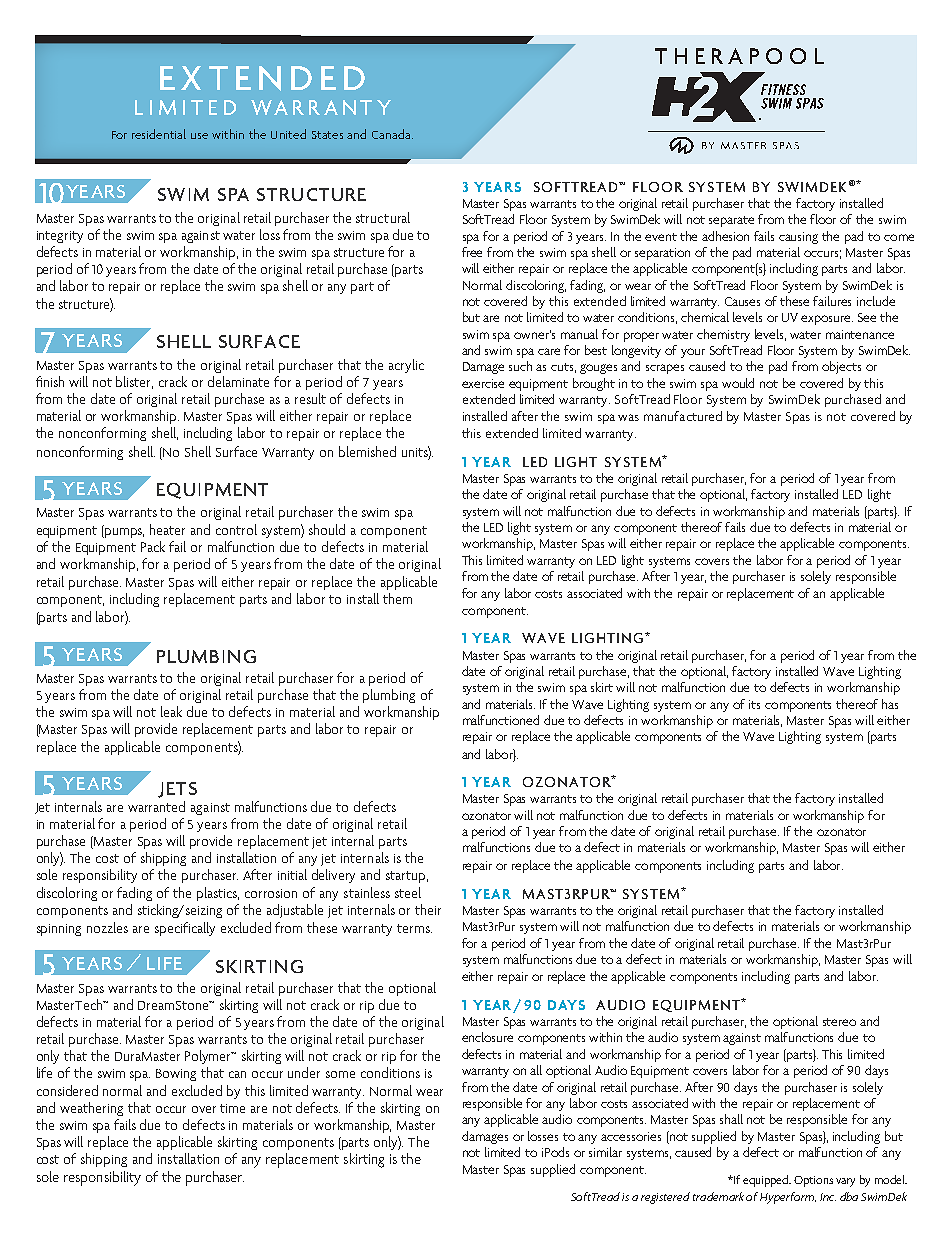 The width and height of the screenshot is (952, 1233). I want to click on manufactured, so click(683, 416).
